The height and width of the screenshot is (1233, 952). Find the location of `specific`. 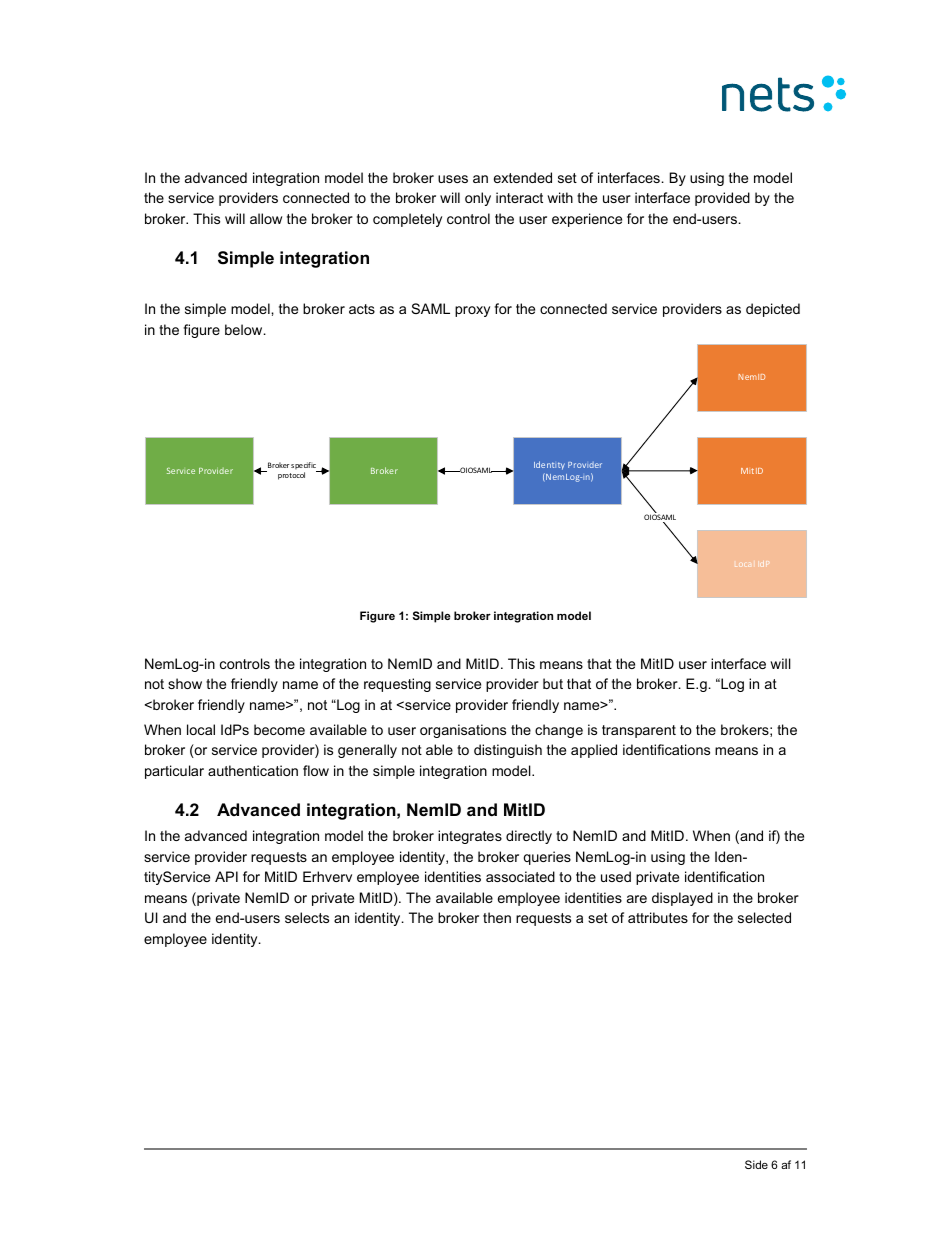

specific is located at coordinates (304, 467).
